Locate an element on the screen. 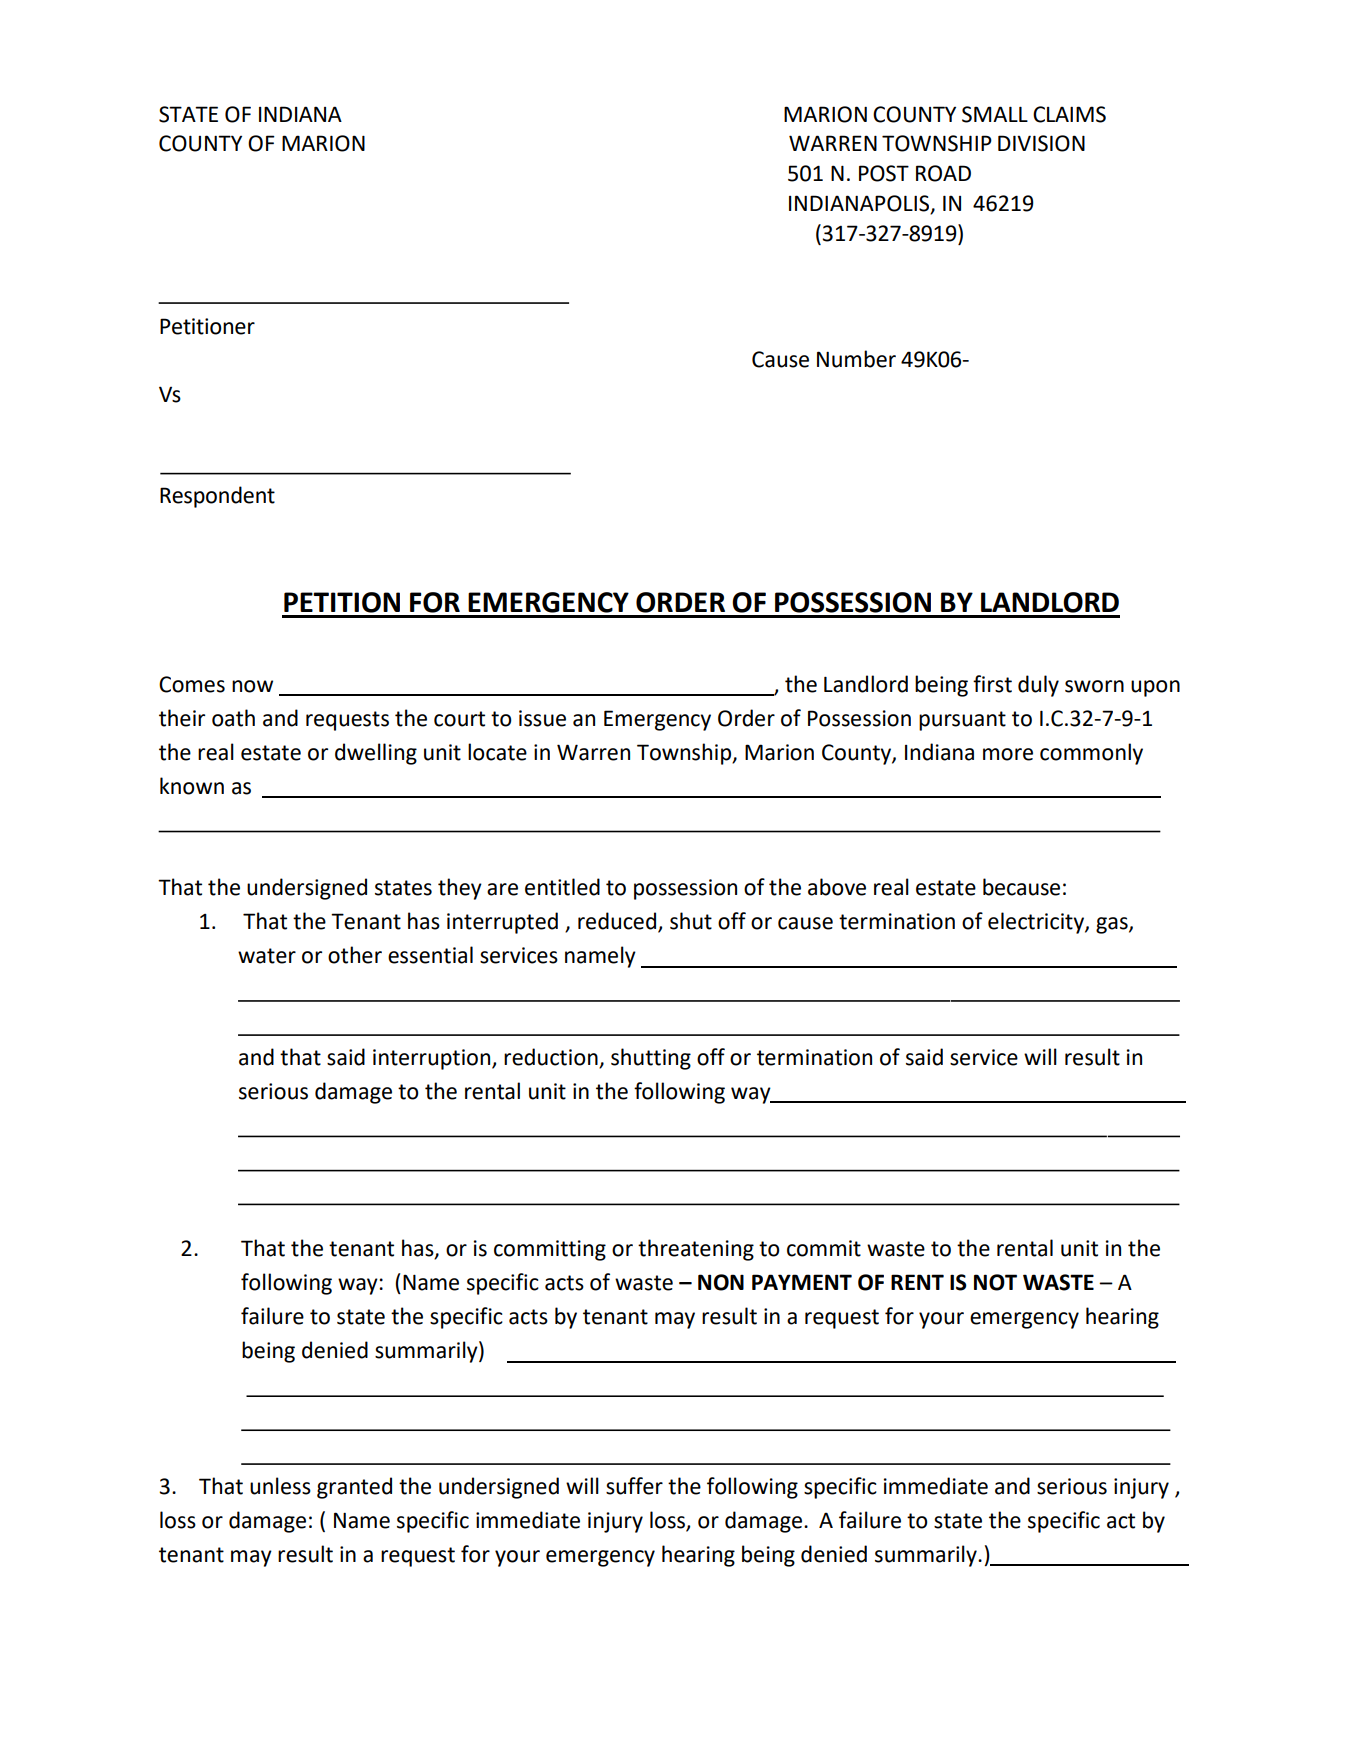 The image size is (1349, 1745). reduction is located at coordinates (552, 1058).
